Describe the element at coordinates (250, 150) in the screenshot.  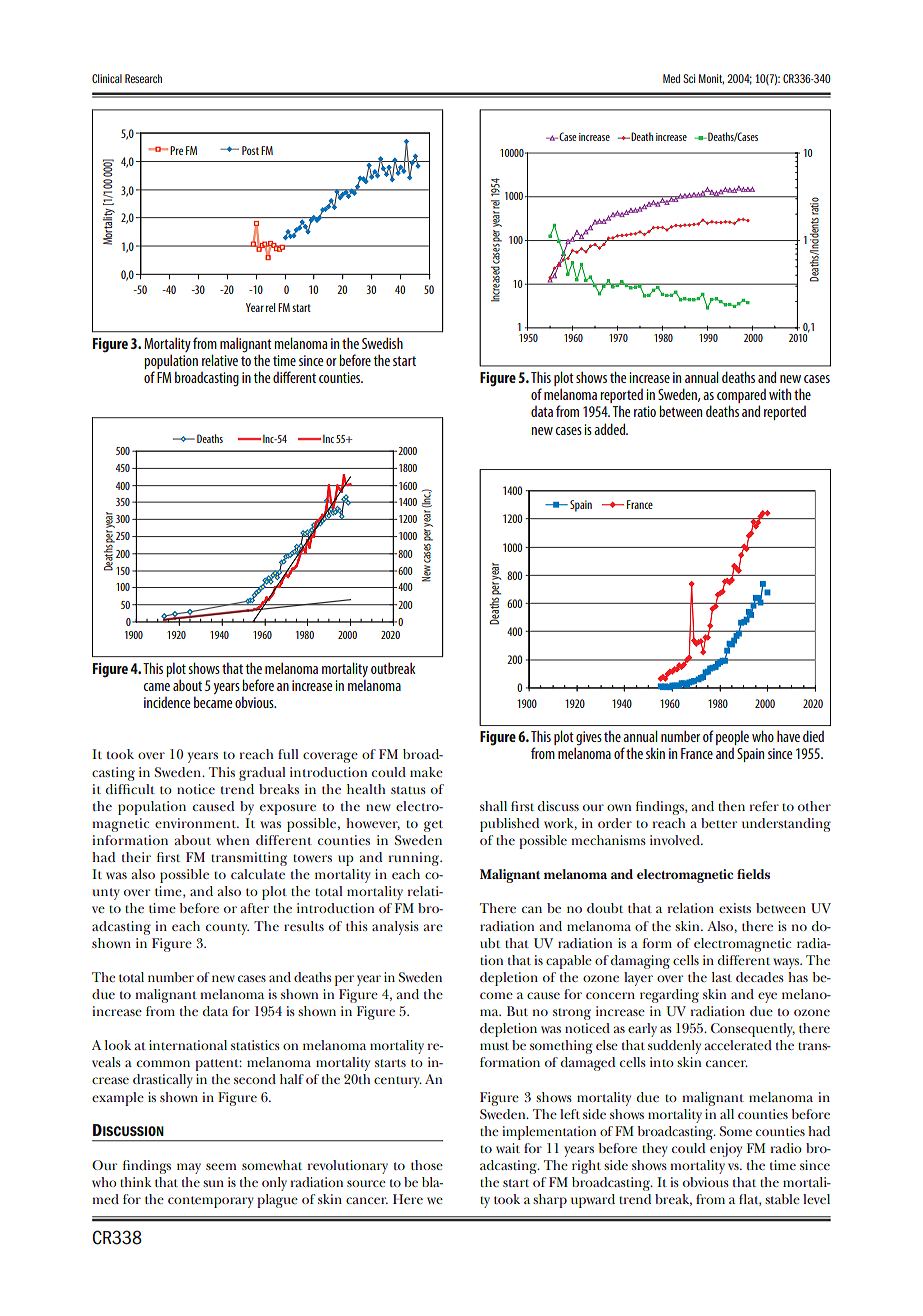
I see `Post` at that location.
